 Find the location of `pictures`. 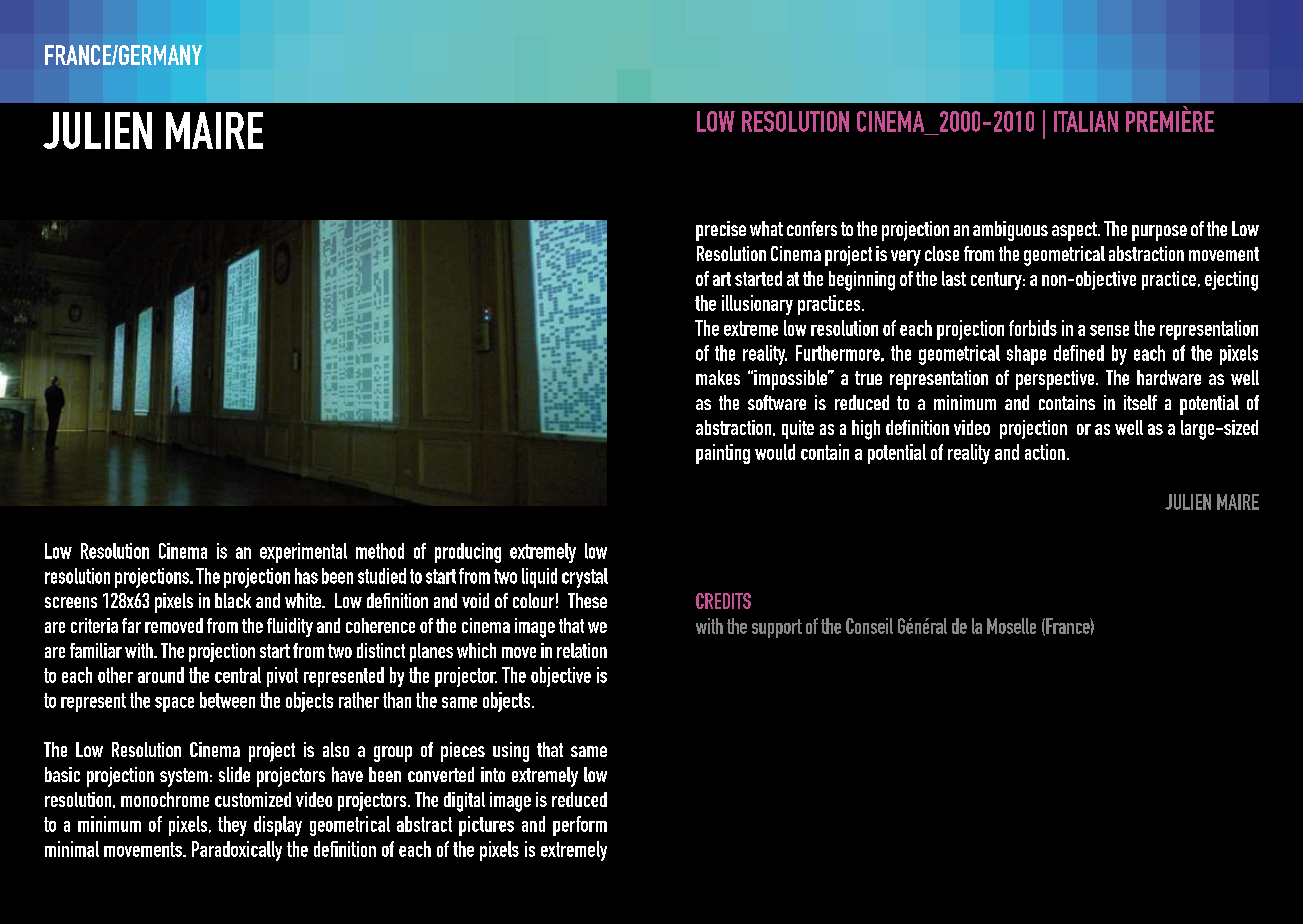

pictures is located at coordinates (486, 826).
